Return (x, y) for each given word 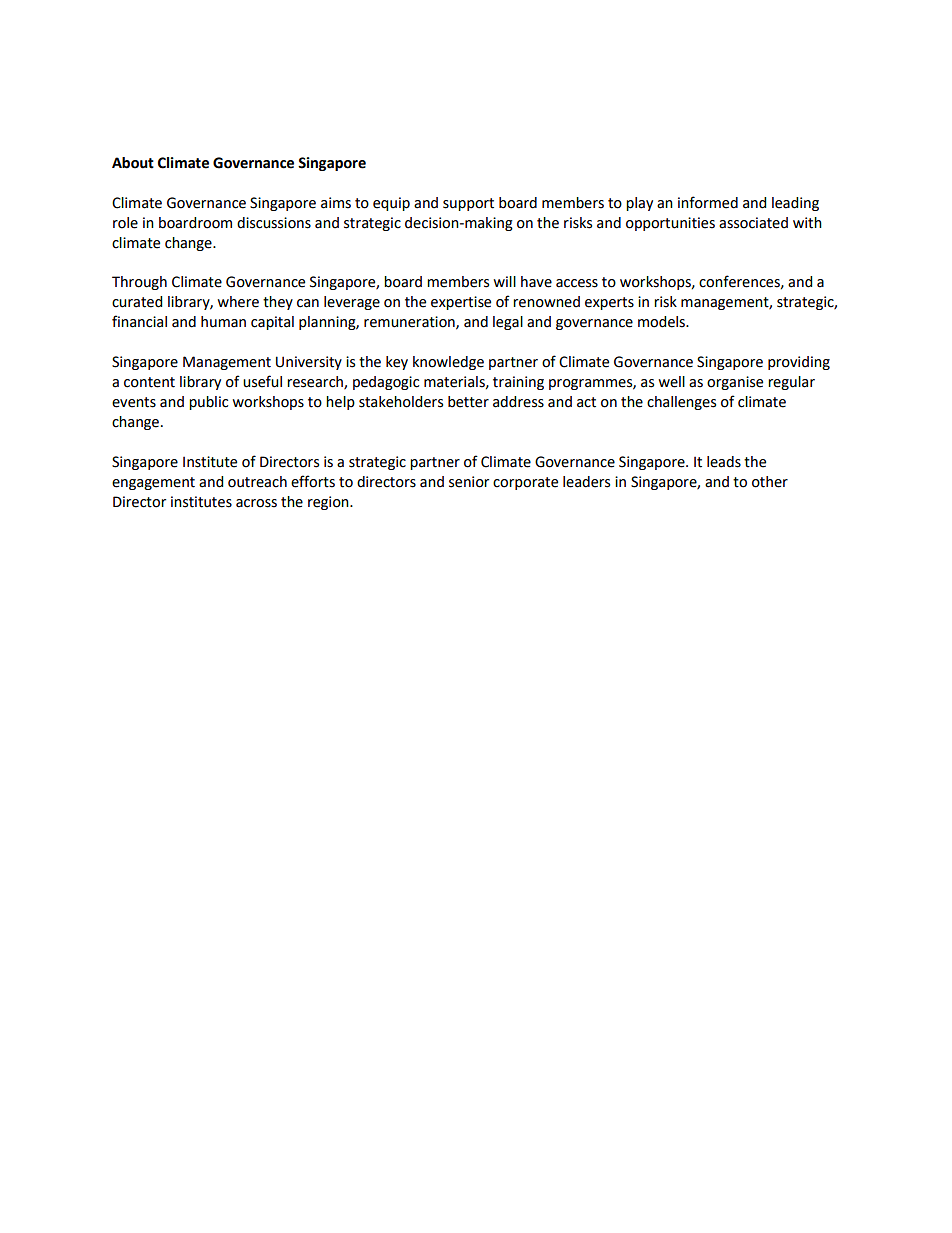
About (133, 163)
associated (753, 223)
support (468, 204)
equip (391, 204)
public (208, 403)
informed (708, 202)
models (662, 322)
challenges (681, 403)
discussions (274, 223)
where (238, 302)
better (468, 402)
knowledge (448, 363)
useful (262, 381)
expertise (461, 303)
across (256, 503)
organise (735, 383)
